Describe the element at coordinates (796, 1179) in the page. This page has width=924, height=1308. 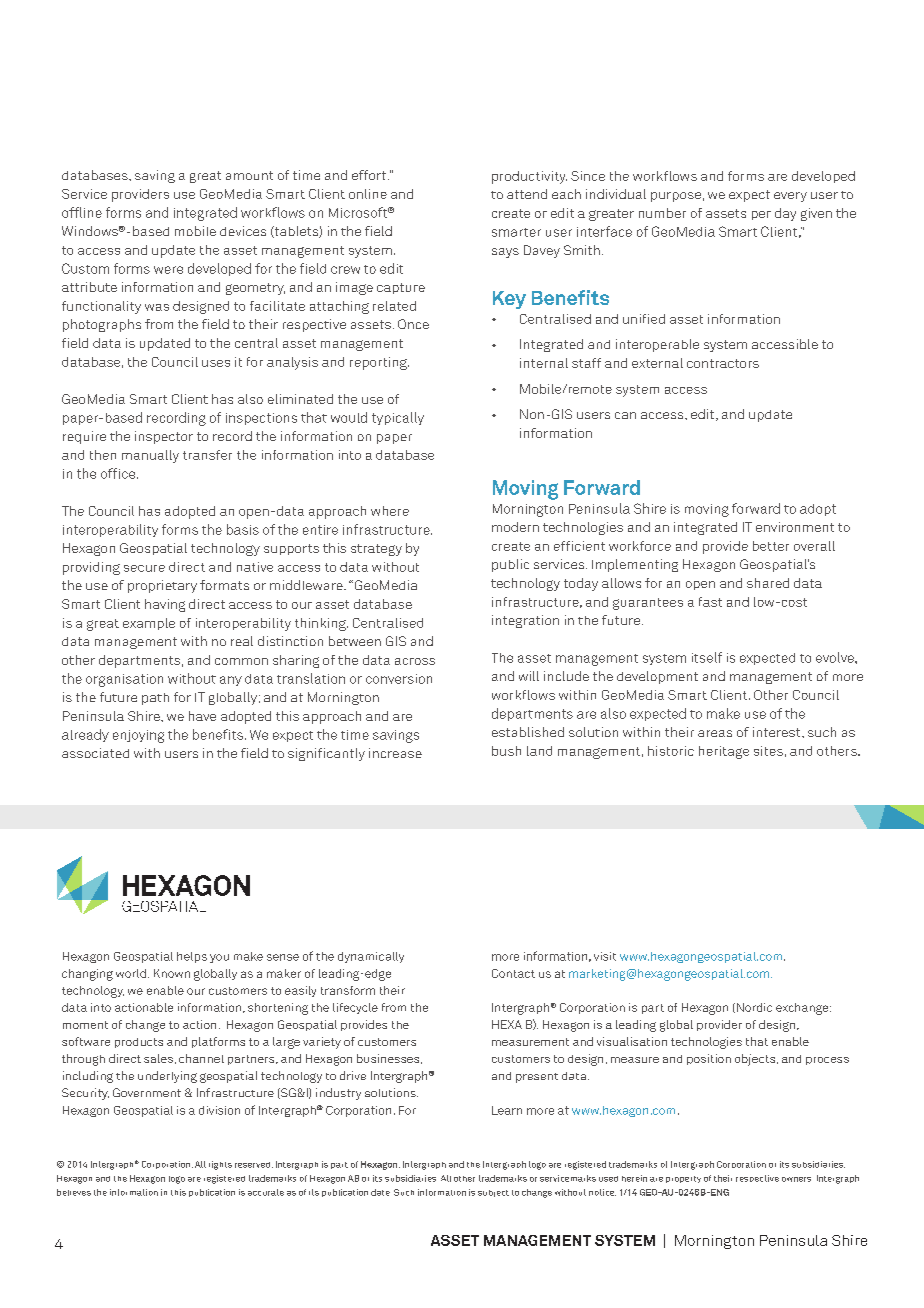
I see `owners` at that location.
